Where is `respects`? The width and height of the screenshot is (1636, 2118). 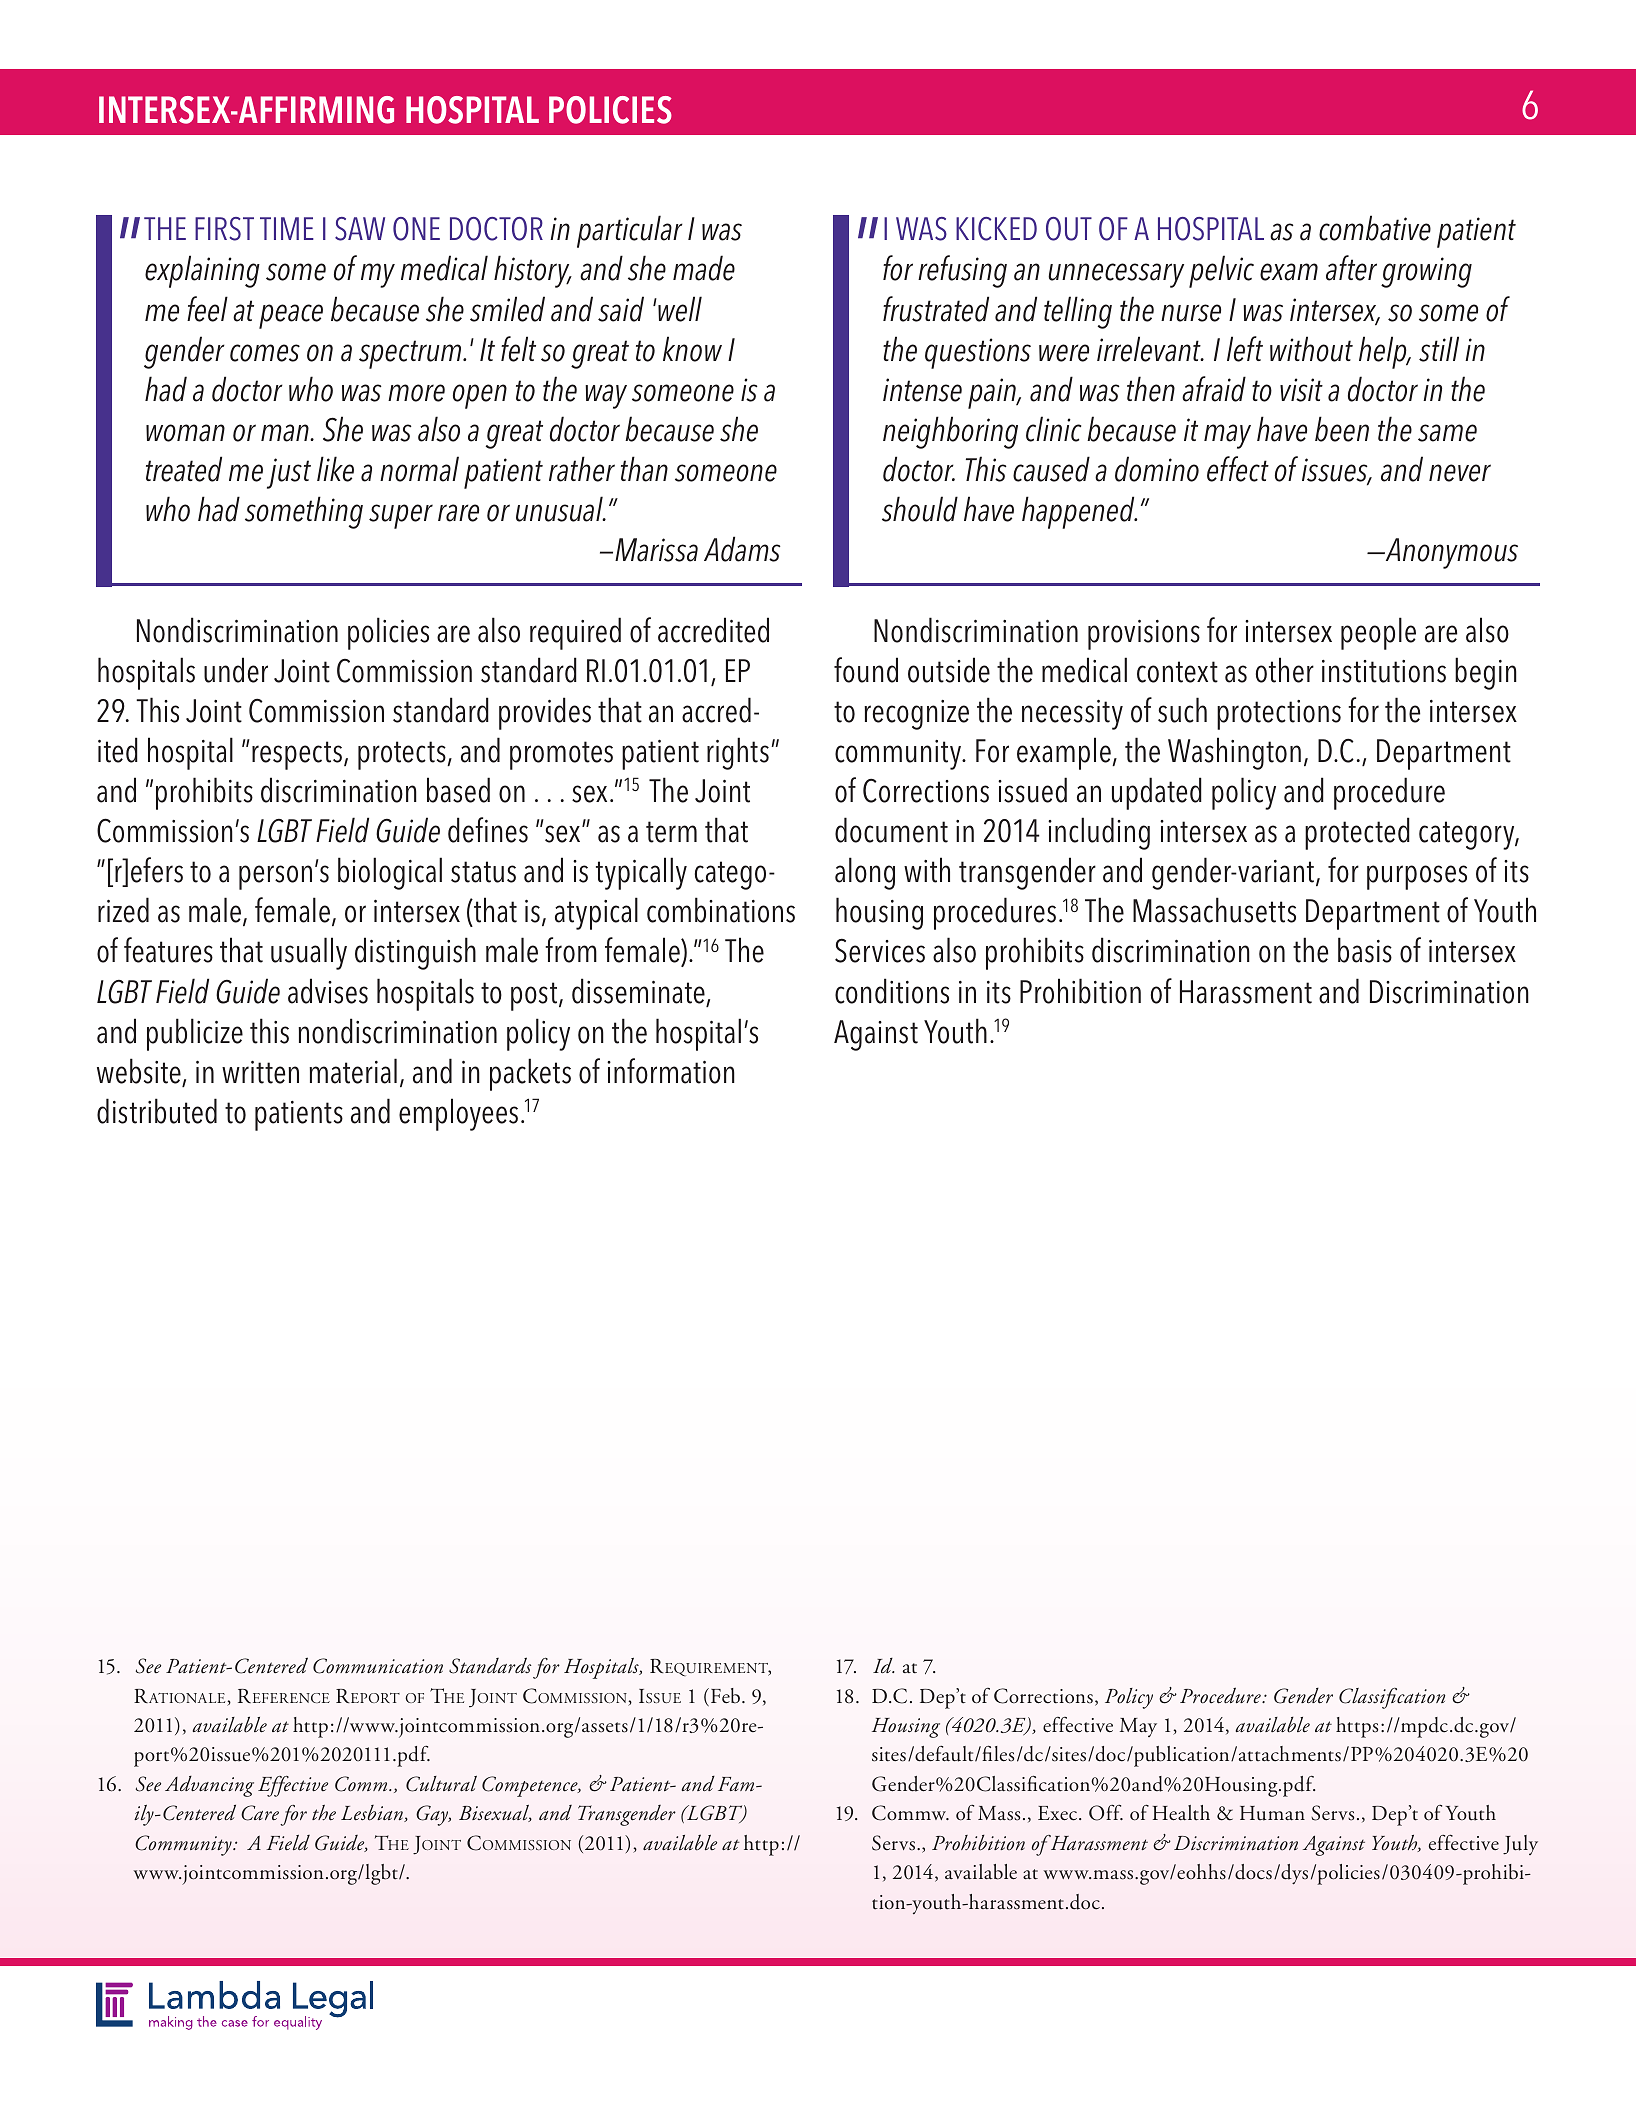
respects is located at coordinates (298, 755).
